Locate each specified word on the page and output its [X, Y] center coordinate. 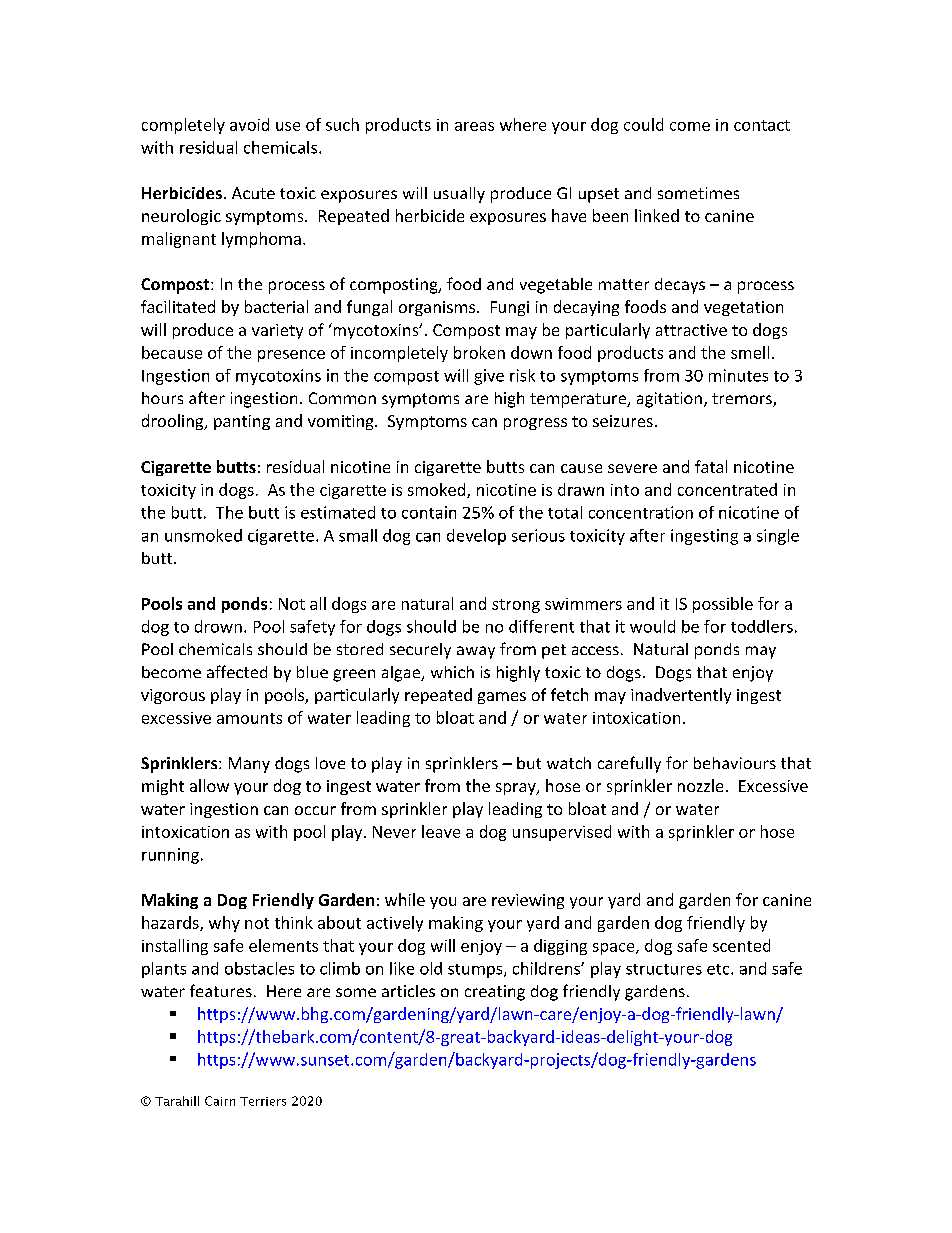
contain [429, 512]
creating [495, 993]
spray [517, 789]
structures [664, 969]
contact [762, 125]
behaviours [735, 763]
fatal [711, 466]
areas [474, 126]
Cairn [220, 1101]
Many [249, 765]
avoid [249, 124]
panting [242, 422]
